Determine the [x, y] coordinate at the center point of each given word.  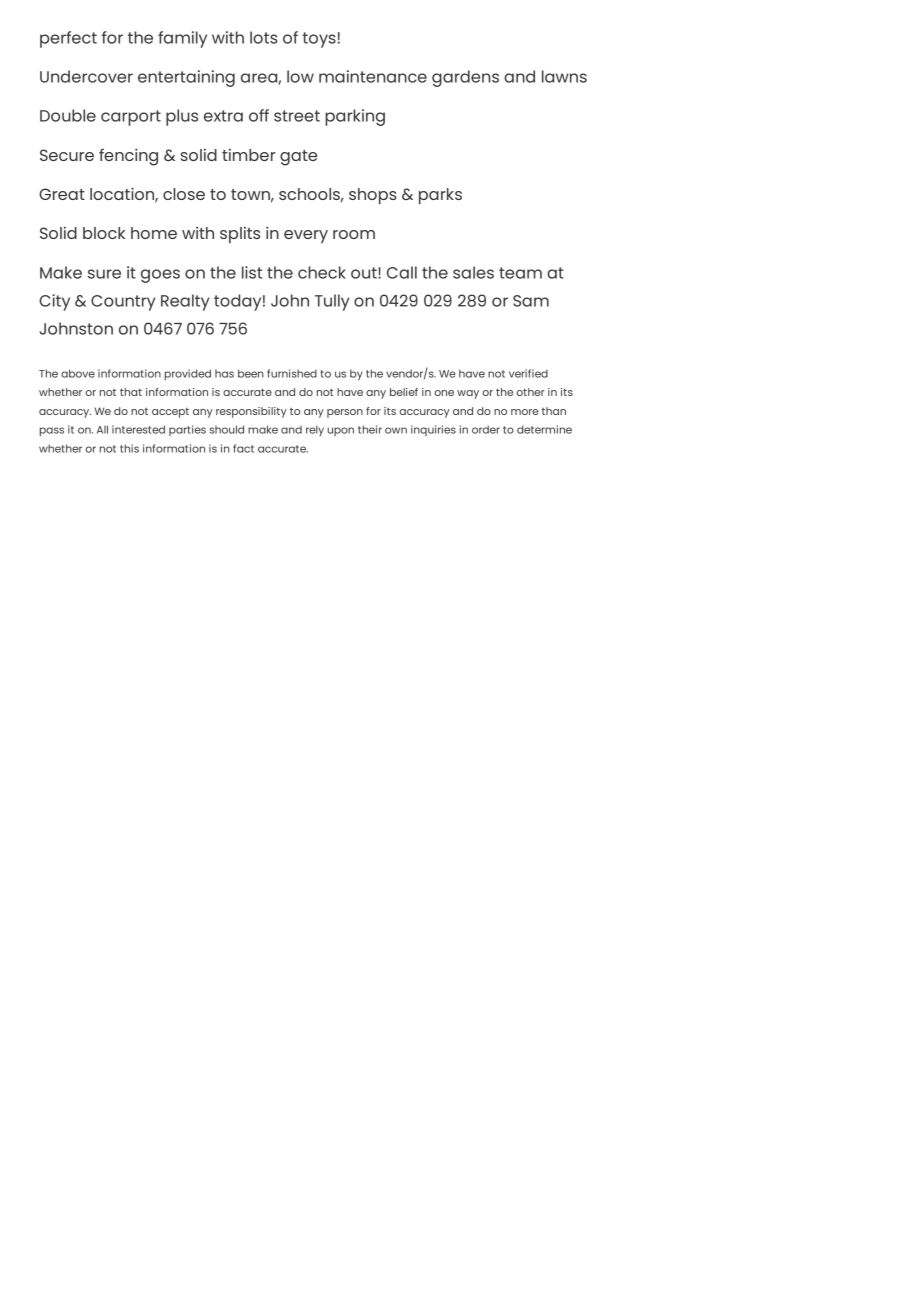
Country [123, 303]
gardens [465, 78]
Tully [332, 302]
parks [440, 196]
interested [138, 429]
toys [319, 40]
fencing [128, 157]
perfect [68, 39]
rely [315, 430]
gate [298, 158]
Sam [531, 301]
